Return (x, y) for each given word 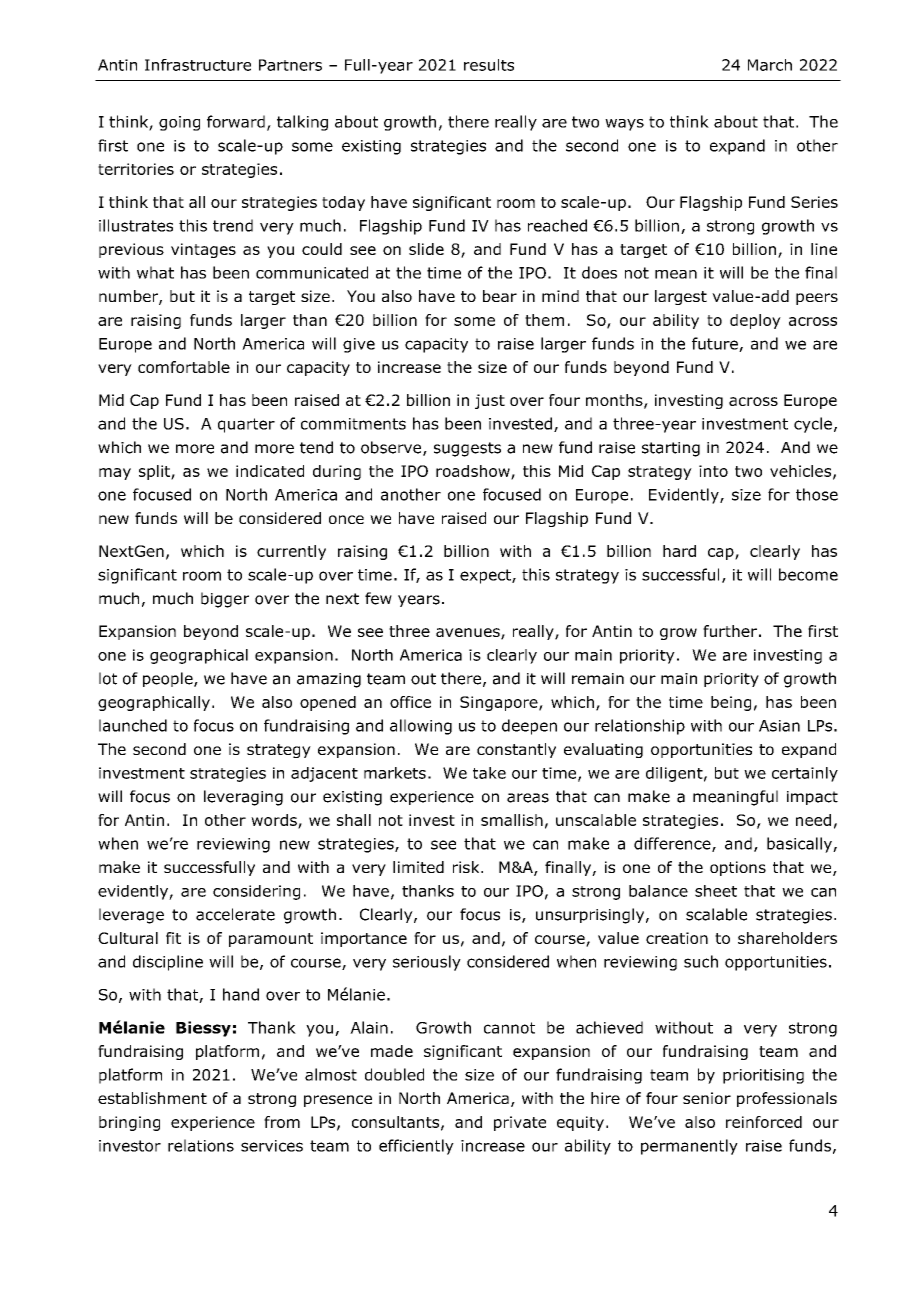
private (520, 1123)
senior (707, 1098)
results (489, 65)
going (179, 123)
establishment (152, 1098)
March (770, 65)
